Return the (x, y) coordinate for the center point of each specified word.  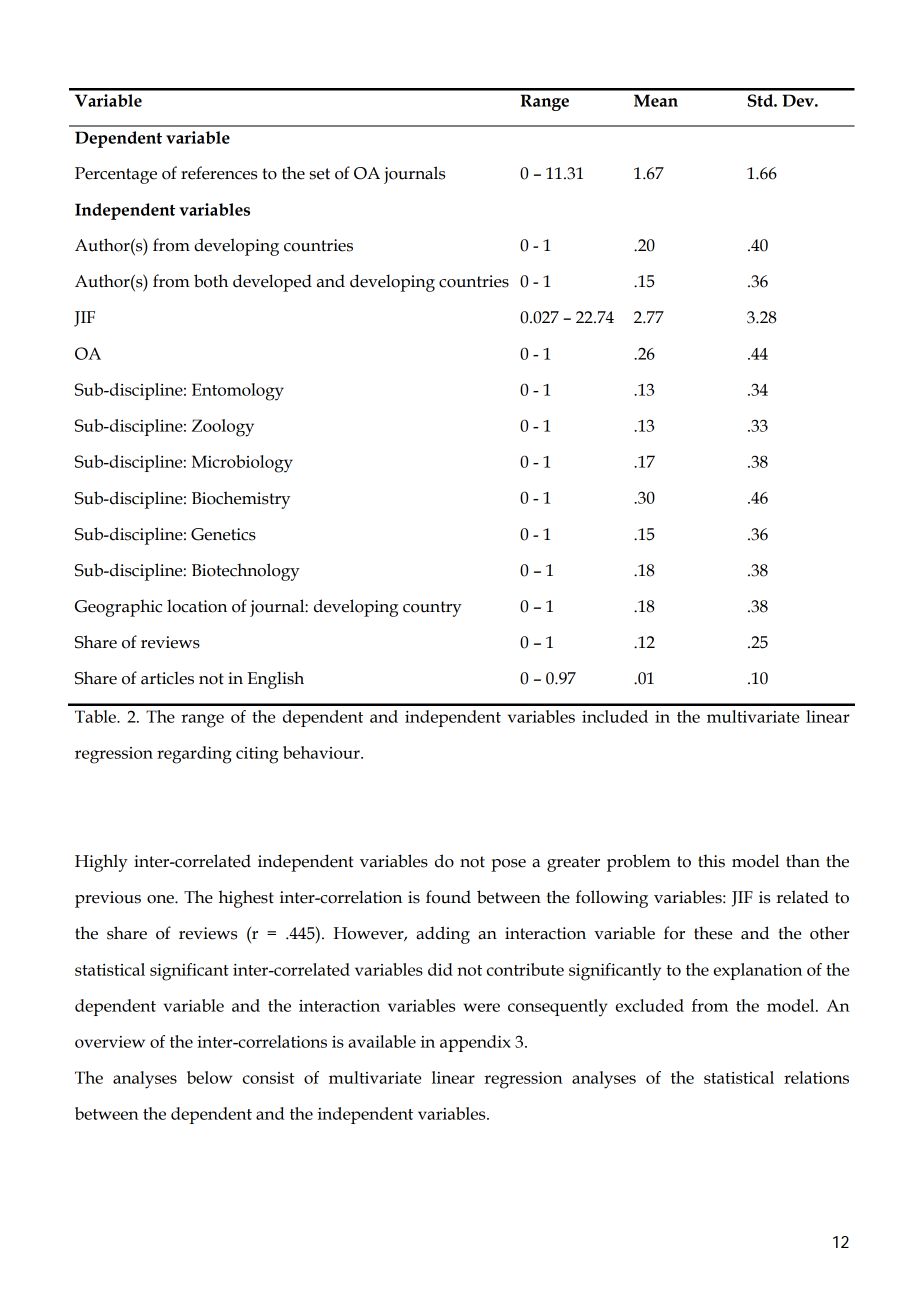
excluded (649, 1005)
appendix (475, 1043)
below (209, 1077)
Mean (656, 100)
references (219, 173)
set (320, 174)
